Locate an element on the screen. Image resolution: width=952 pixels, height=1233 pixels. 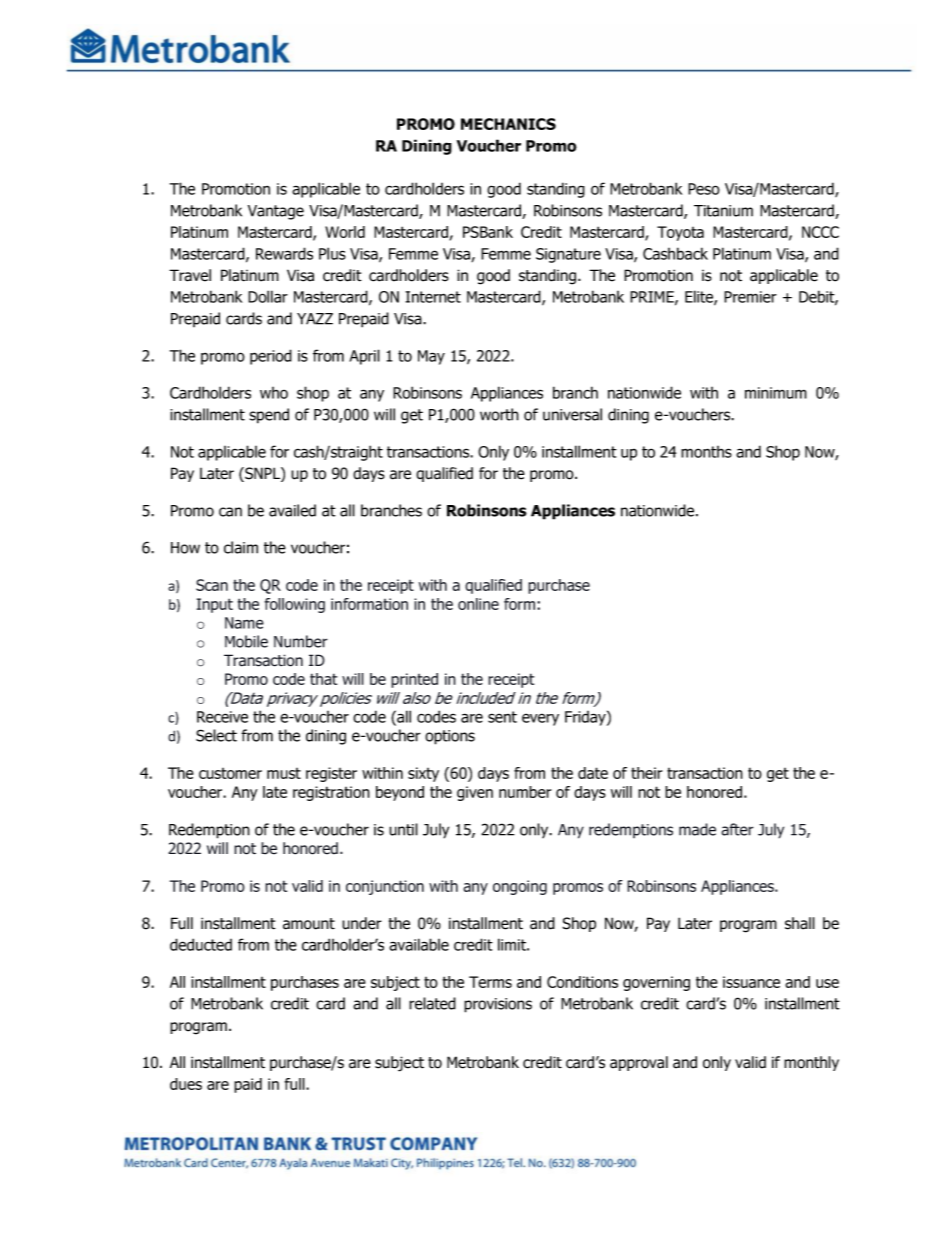
MECHANICS is located at coordinates (508, 124).
